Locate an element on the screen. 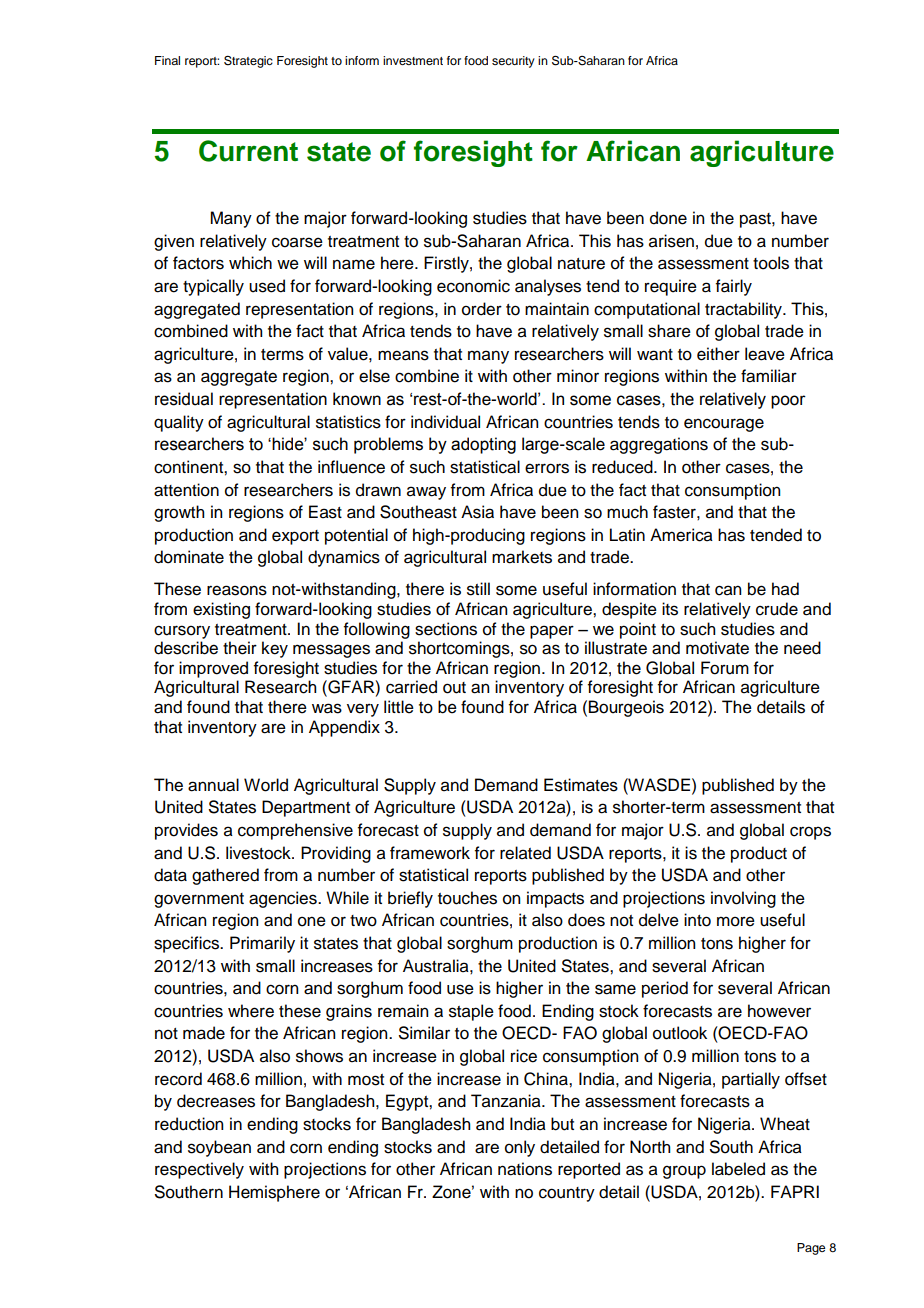 Image resolution: width=924 pixels, height=1308 pixels. past is located at coordinates (756, 220).
